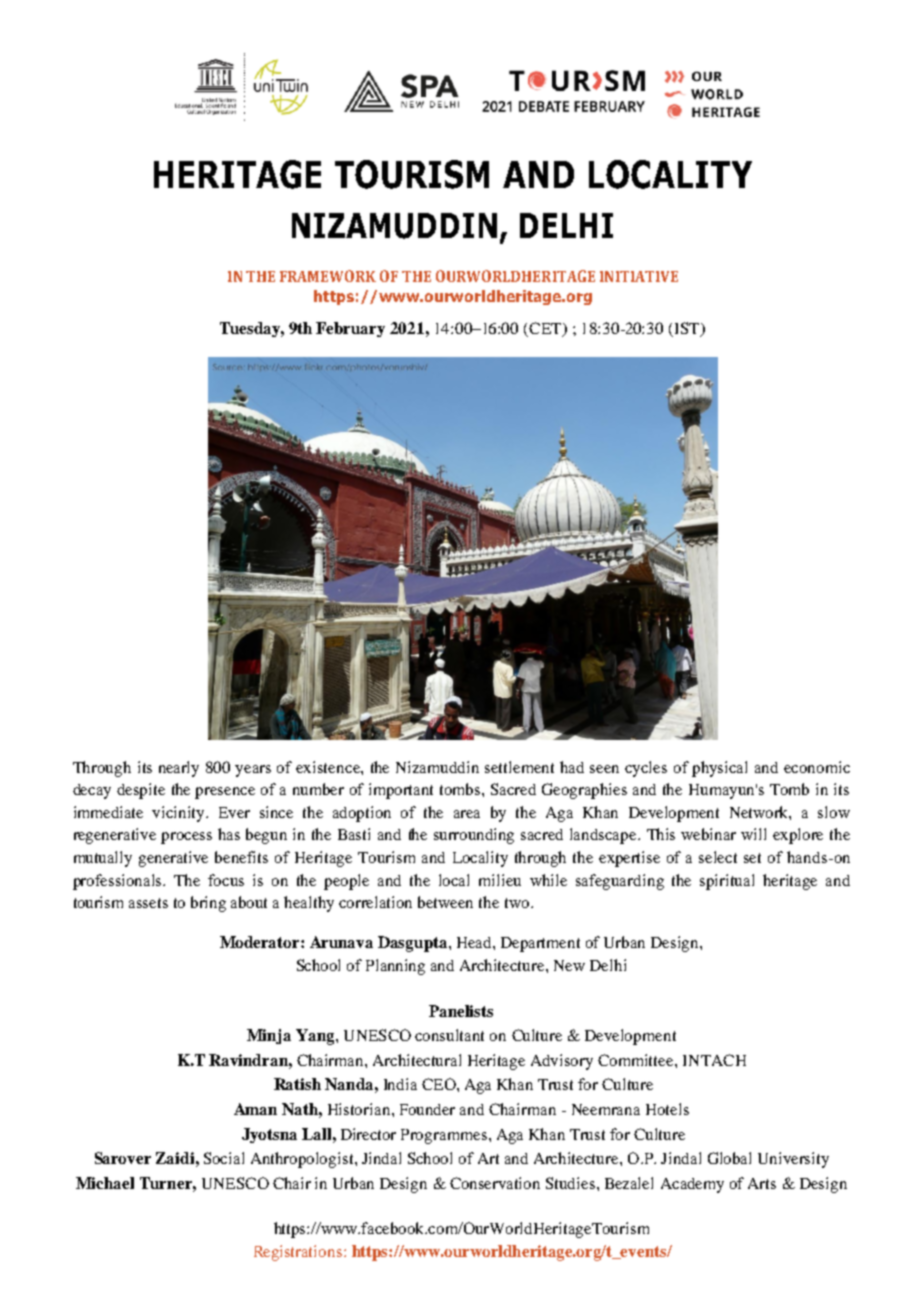 This screenshot has width=924, height=1309. What do you see at coordinates (179, 769) in the screenshot?
I see `nearly` at bounding box center [179, 769].
